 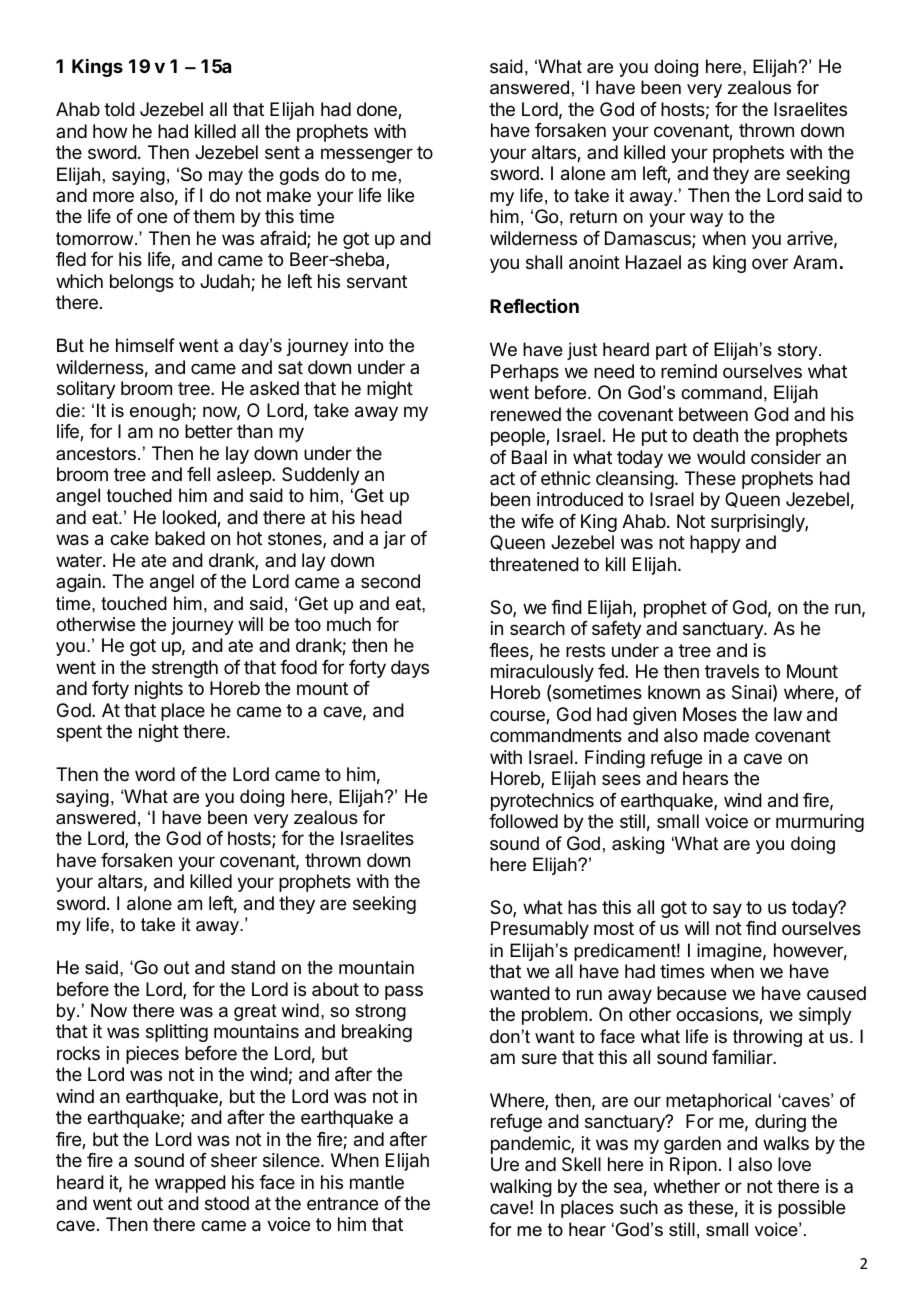 I want to click on wrapped, so click(x=190, y=1184).
